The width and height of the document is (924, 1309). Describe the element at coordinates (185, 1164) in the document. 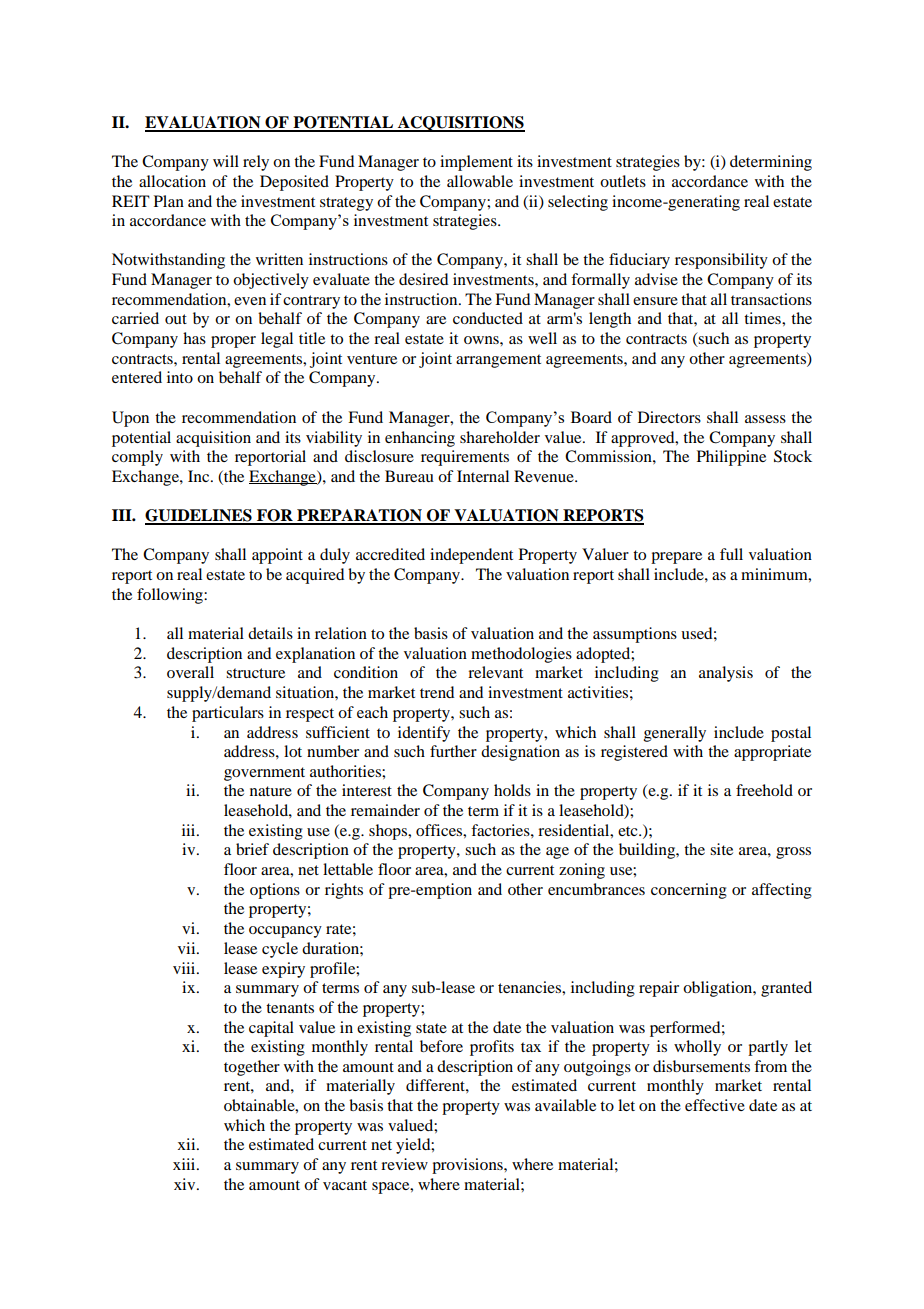

I see `xiii` at that location.
